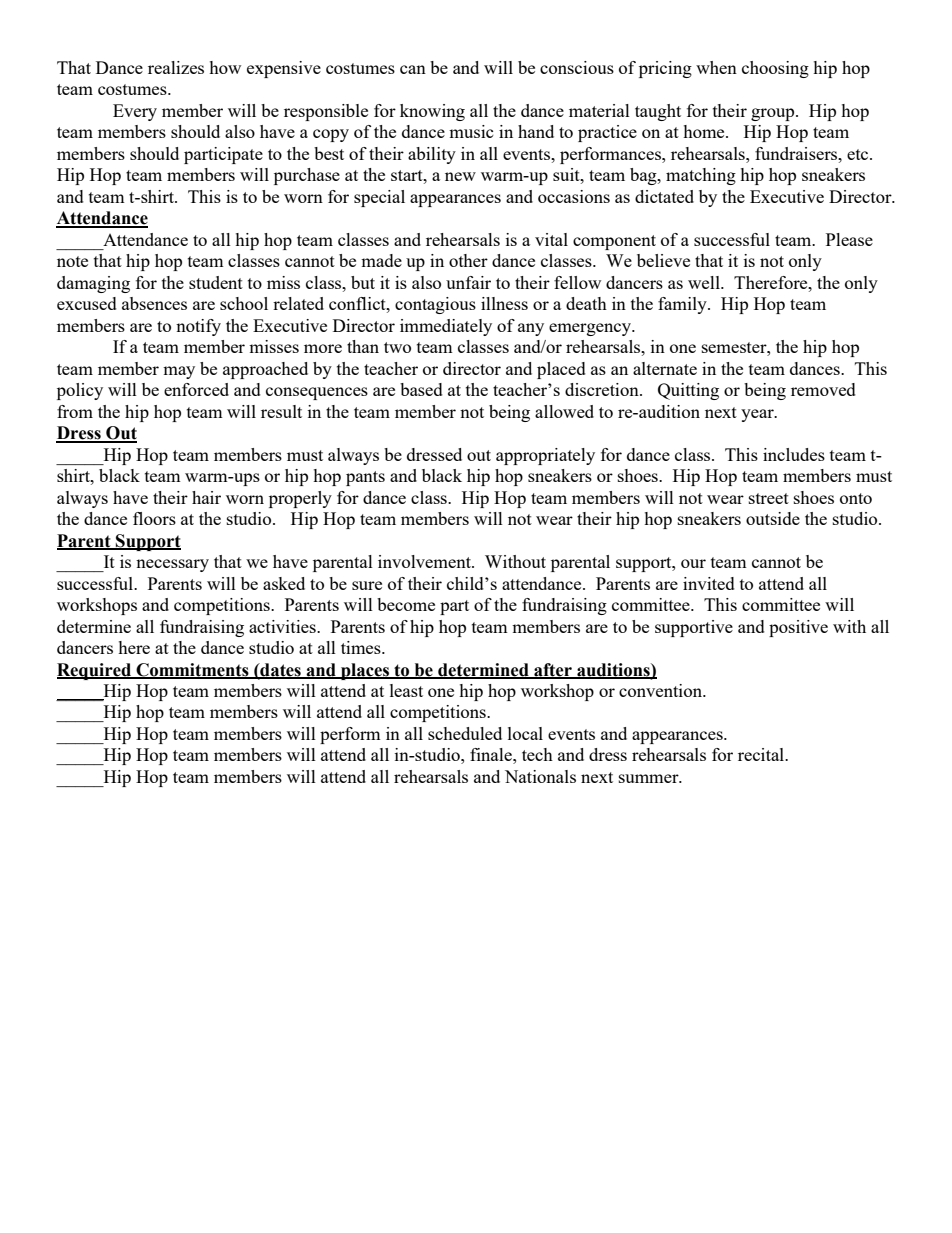  Describe the element at coordinates (705, 282) in the page. I see `well` at that location.
